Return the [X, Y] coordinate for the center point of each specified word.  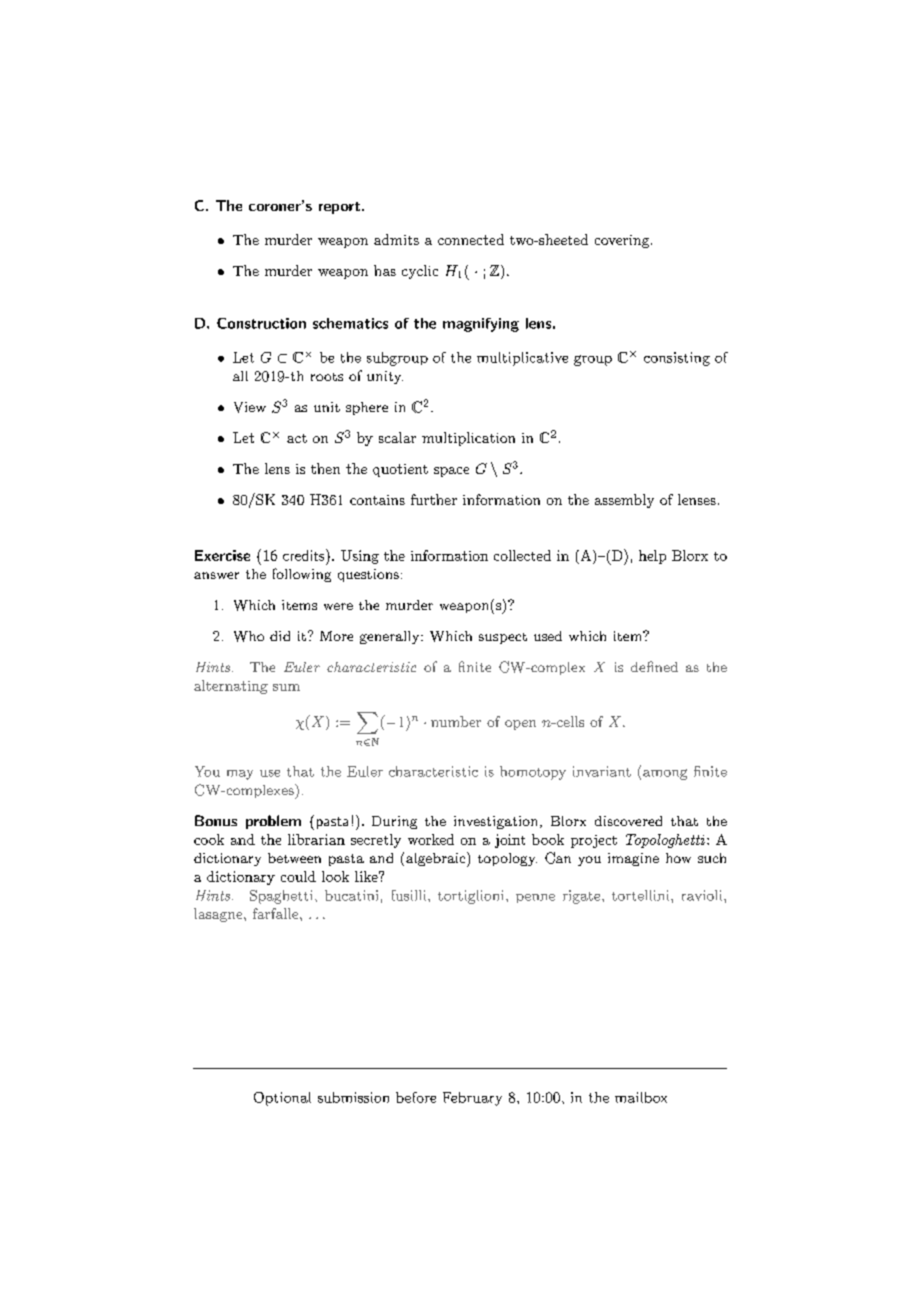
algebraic [437, 859]
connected [471, 239]
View [250, 407]
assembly [624, 501]
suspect [503, 638]
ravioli [702, 895]
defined [654, 666]
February [472, 1099]
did [280, 636]
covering [622, 241]
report [339, 208]
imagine [633, 859]
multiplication [468, 439]
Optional [282, 1099]
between [294, 858]
